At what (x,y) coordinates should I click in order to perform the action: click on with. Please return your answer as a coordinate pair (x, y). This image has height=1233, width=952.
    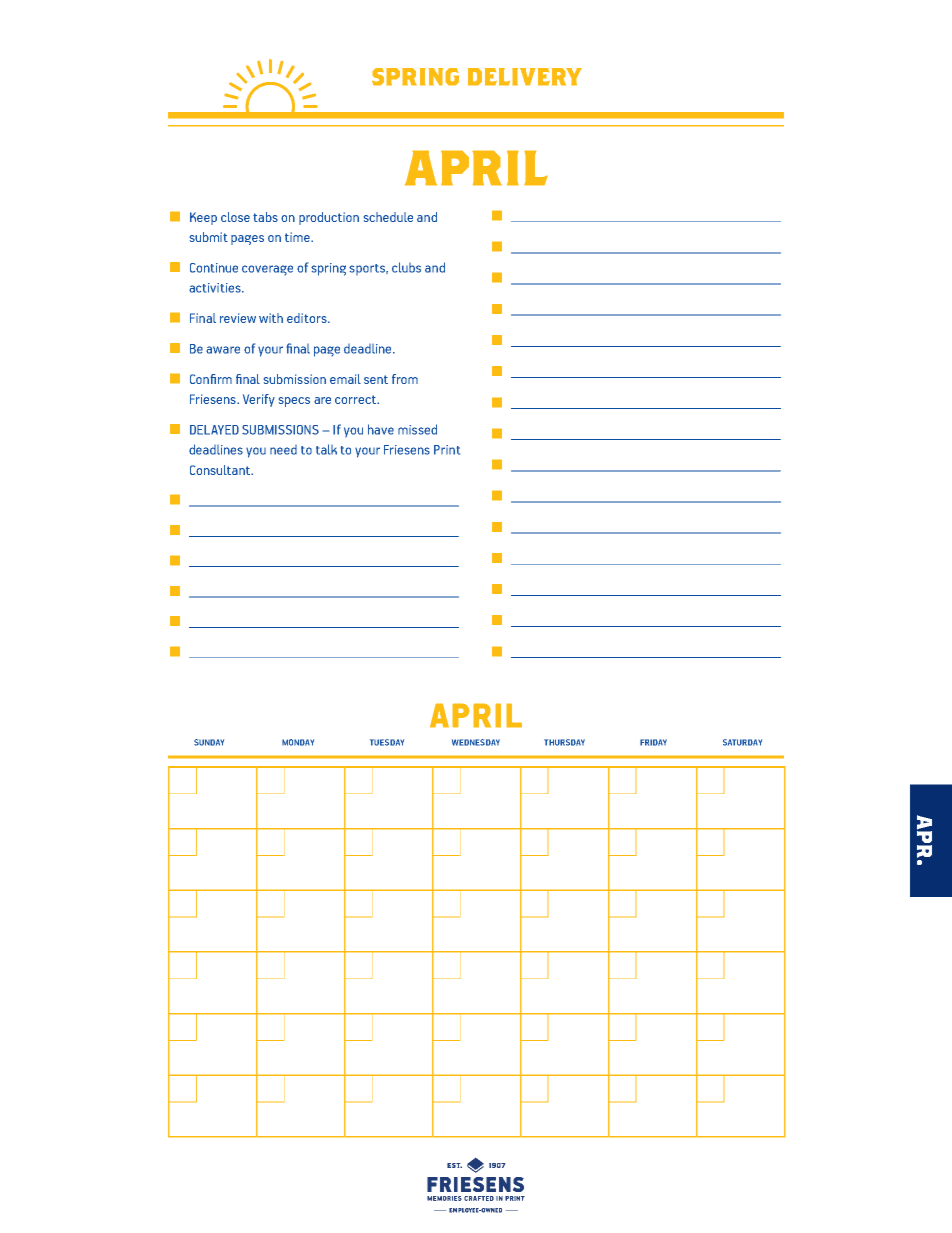
    Looking at the image, I should click on (271, 318).
